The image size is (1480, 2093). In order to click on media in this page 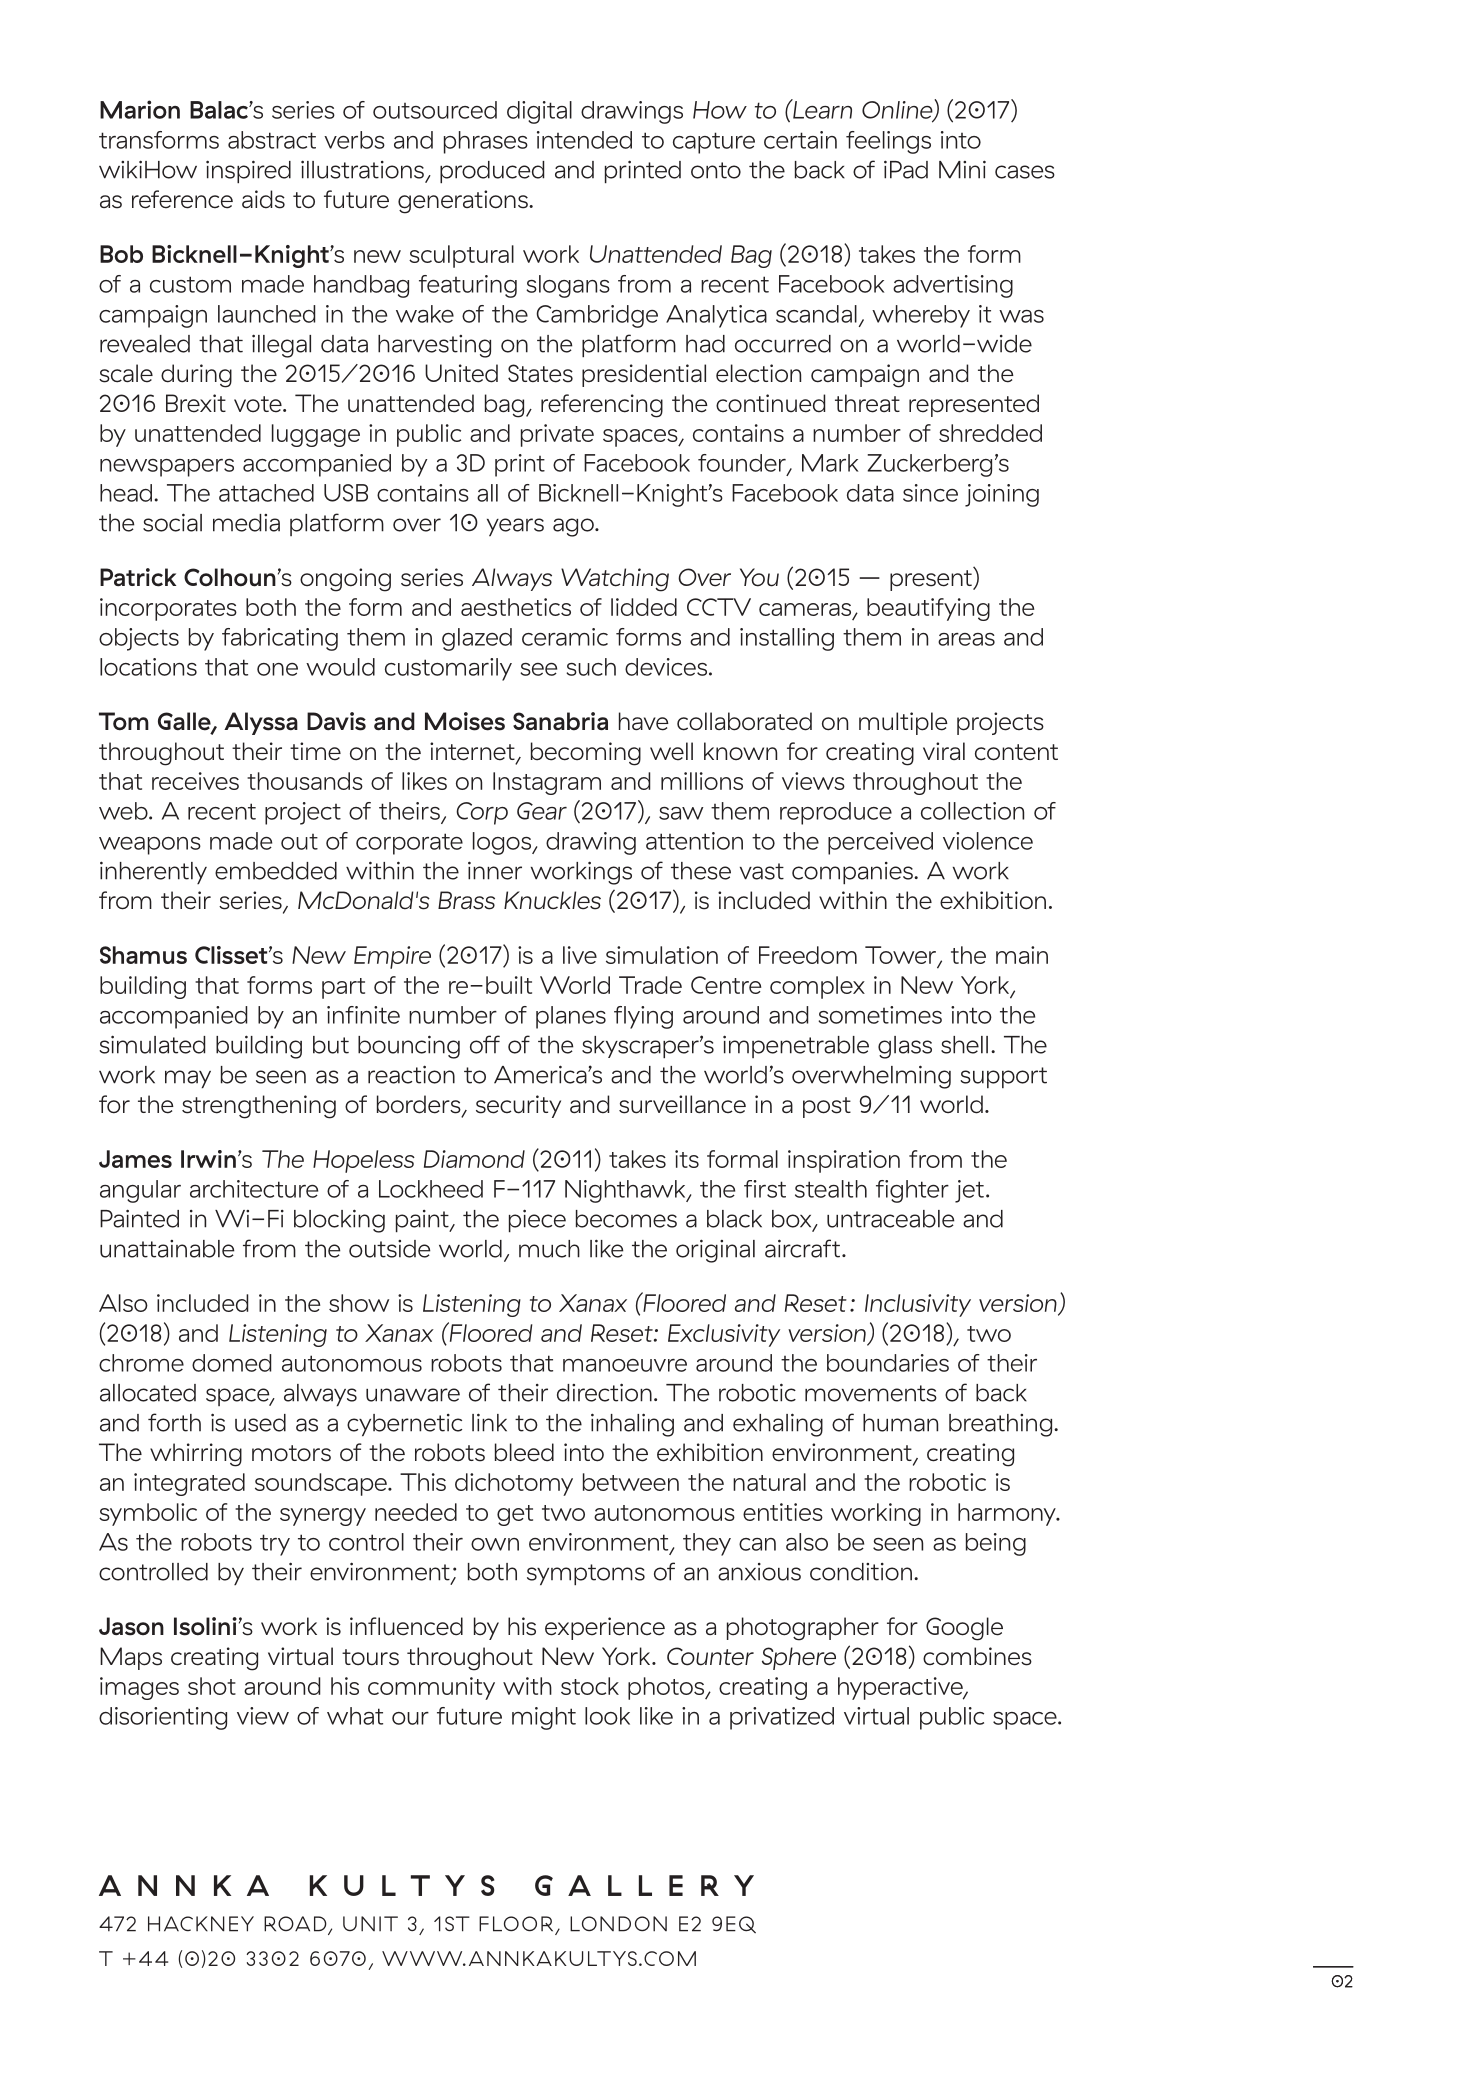, I will do `click(246, 523)`.
